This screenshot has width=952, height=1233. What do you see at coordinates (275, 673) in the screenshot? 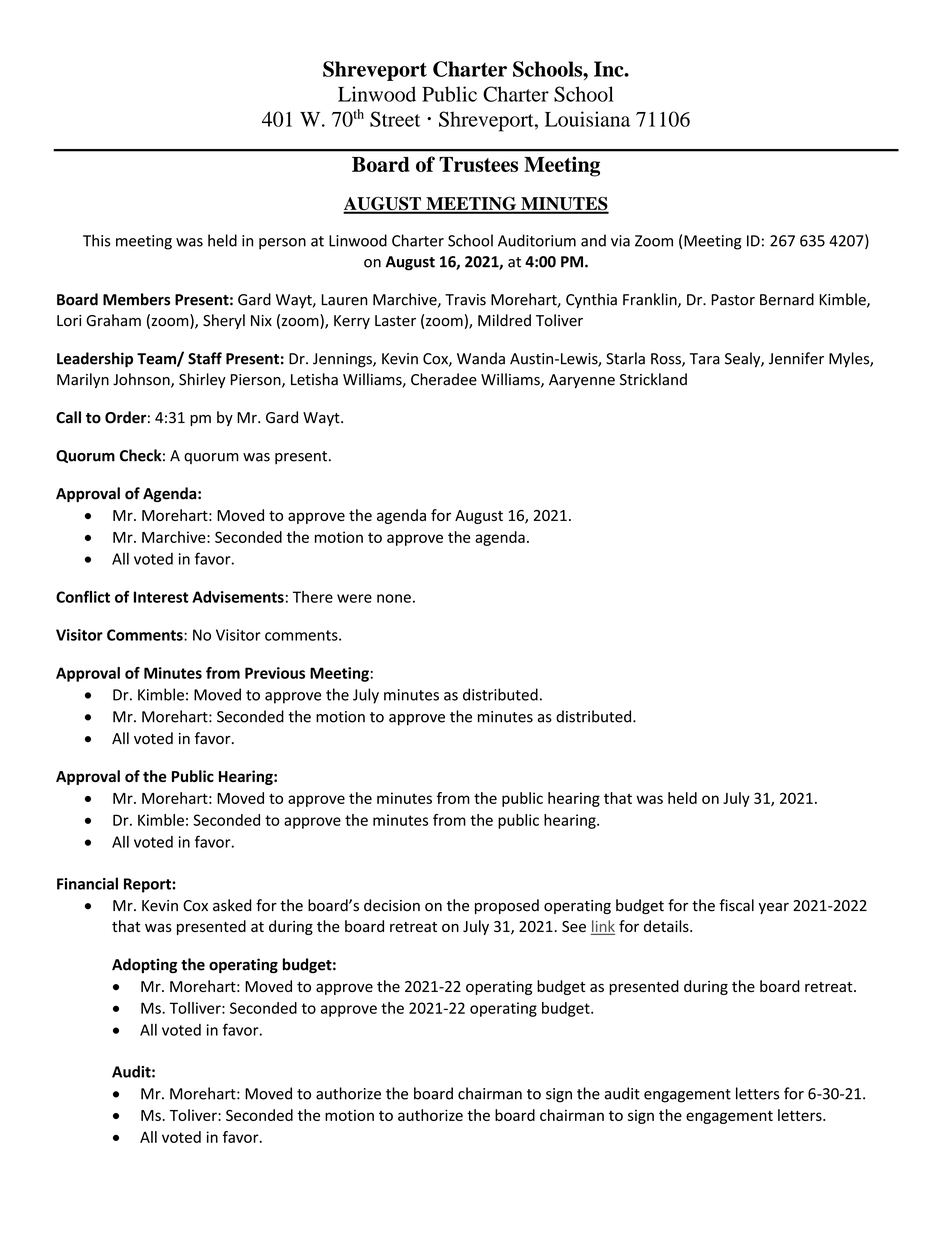
I see `Previous` at bounding box center [275, 673].
